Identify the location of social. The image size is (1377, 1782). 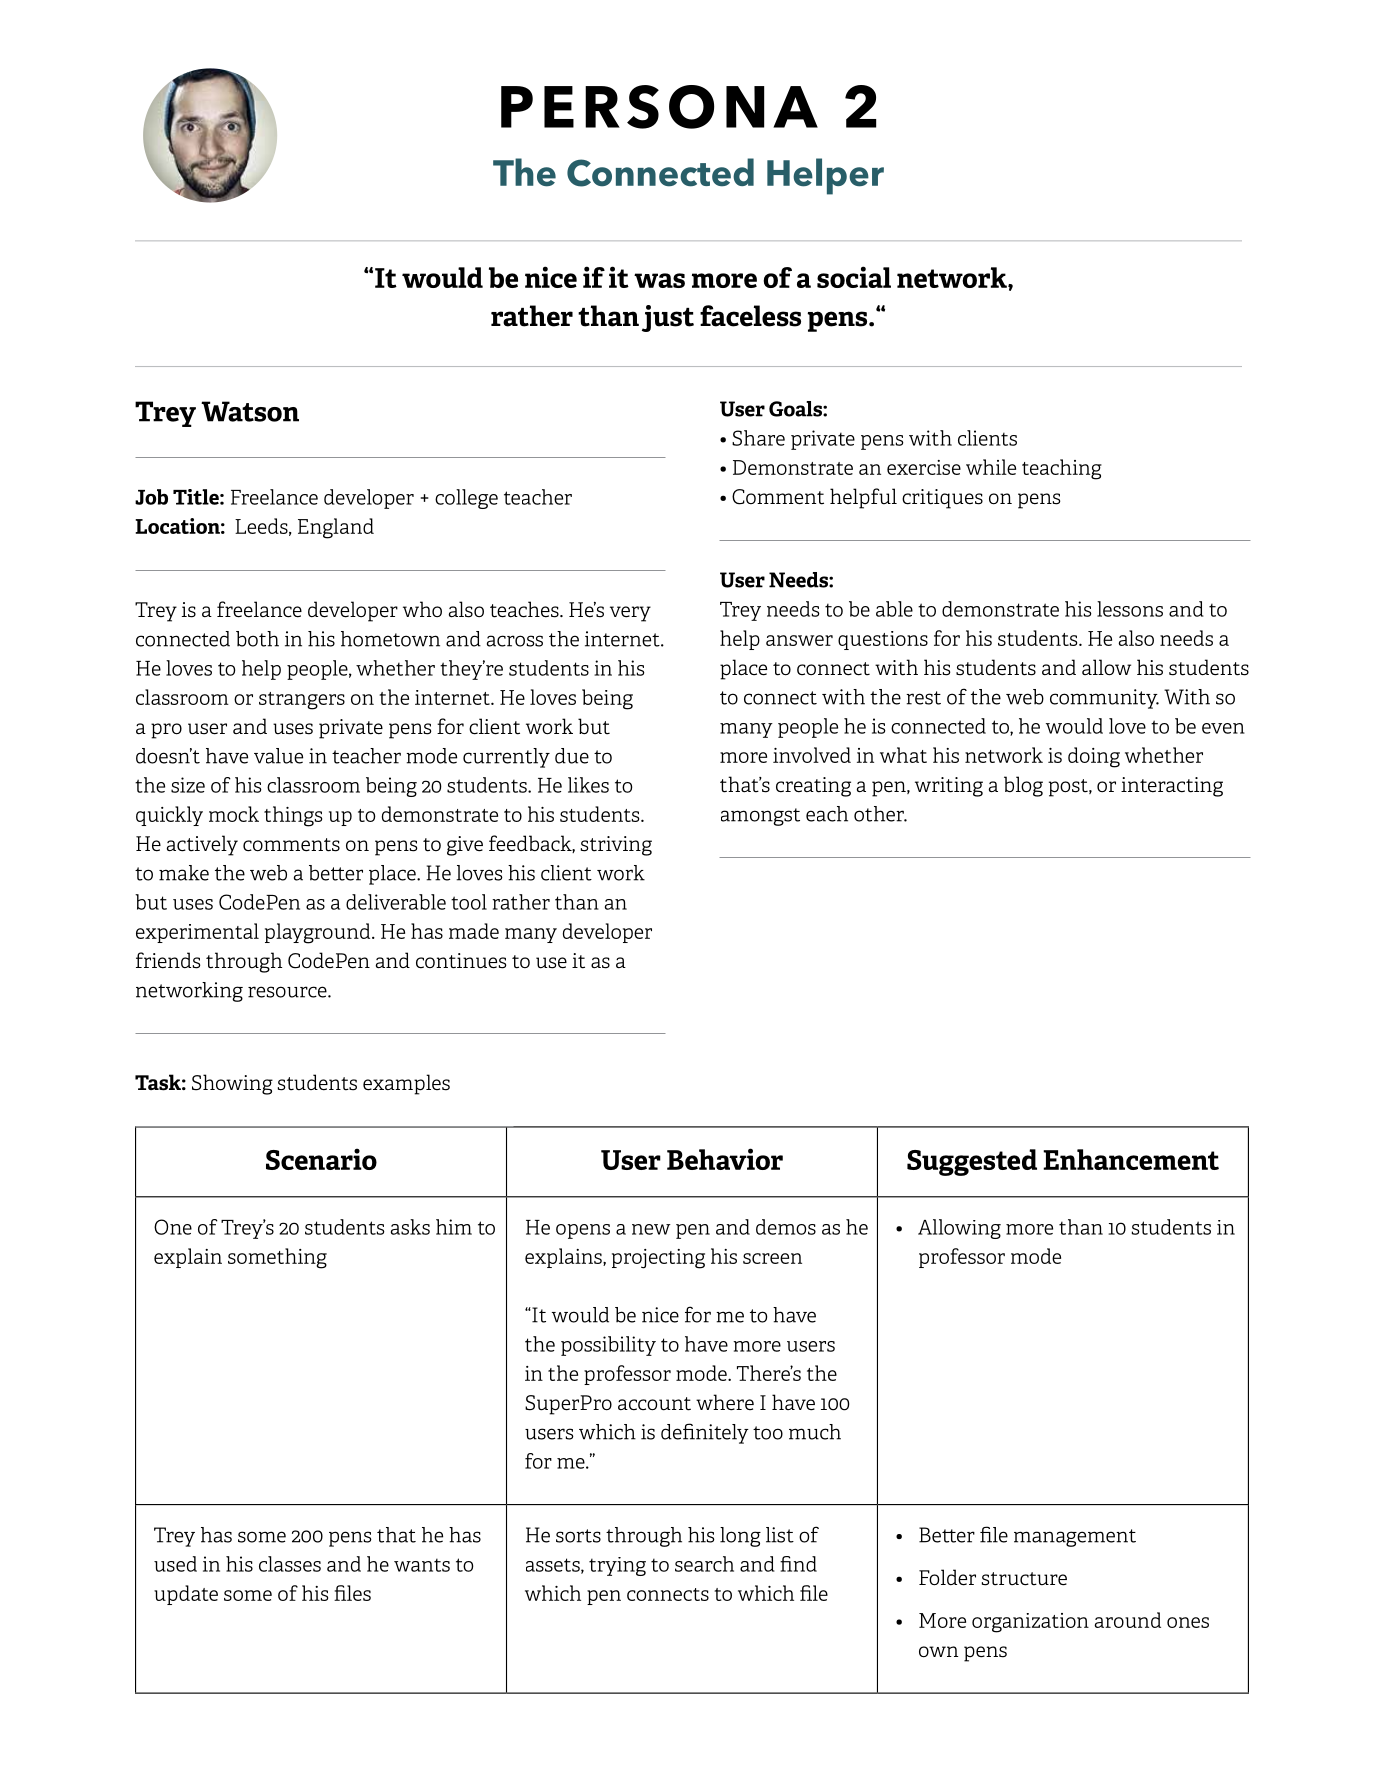
(854, 277).
